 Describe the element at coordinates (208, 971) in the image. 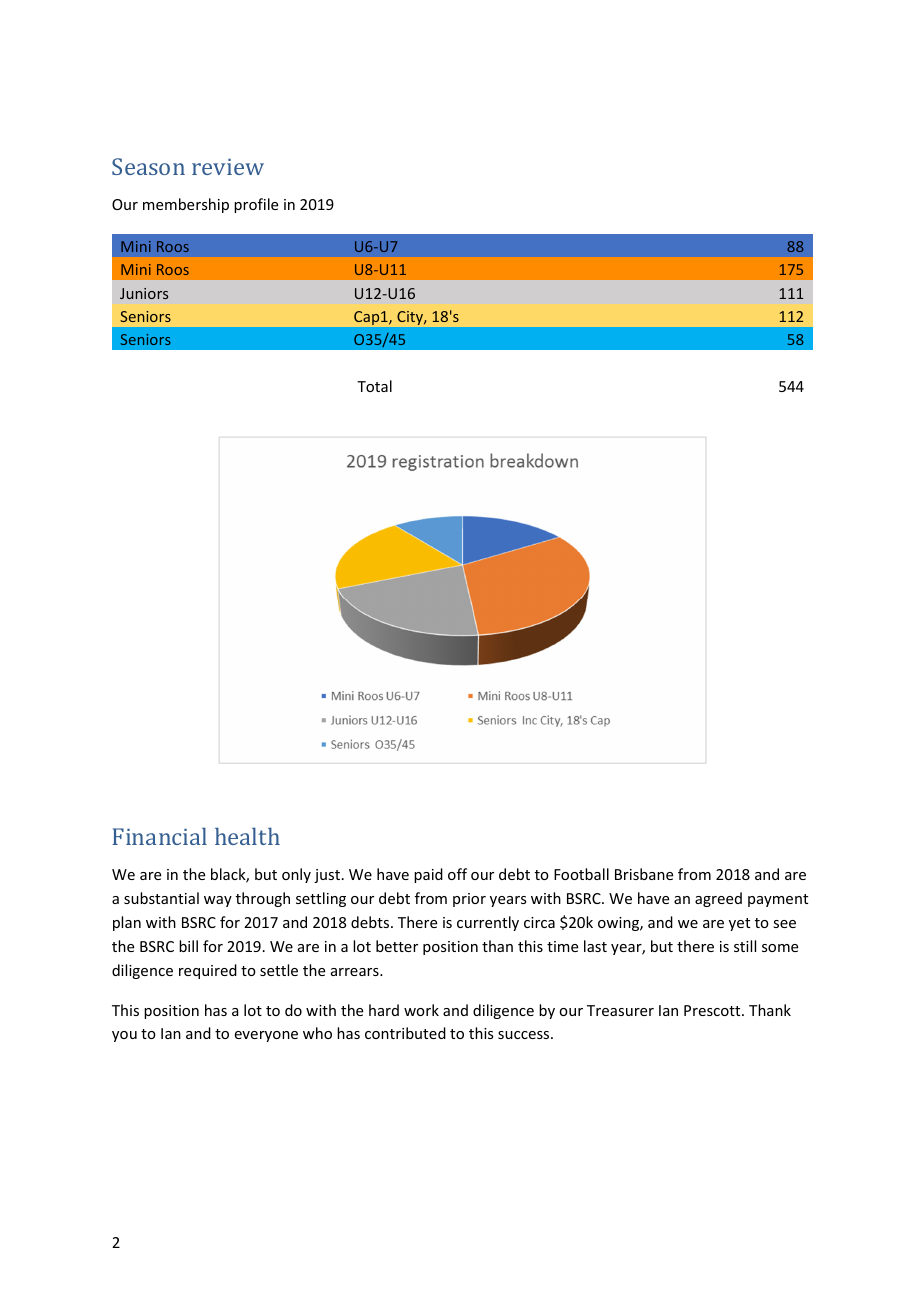

I see `required` at that location.
